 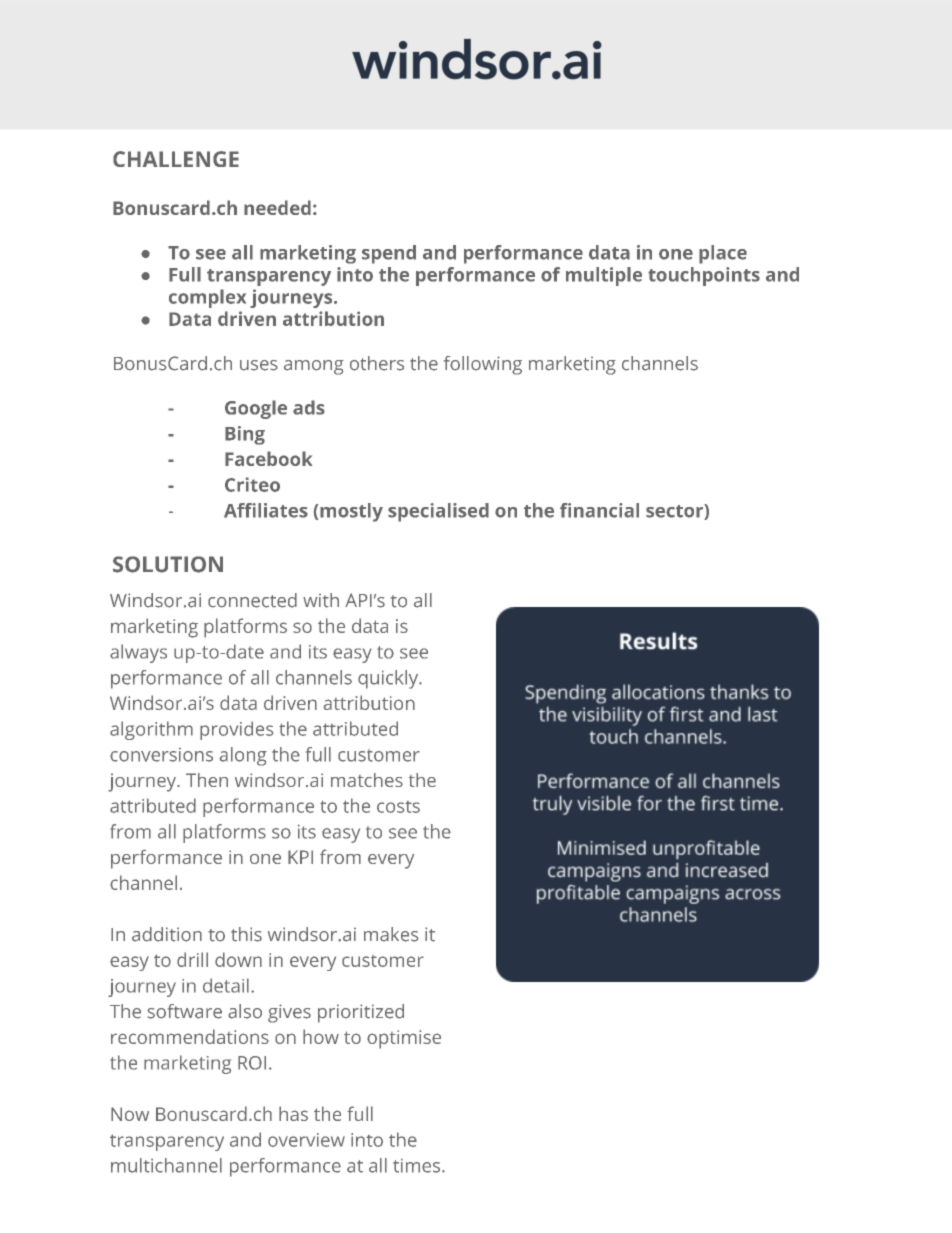 I want to click on times, so click(x=418, y=1166).
